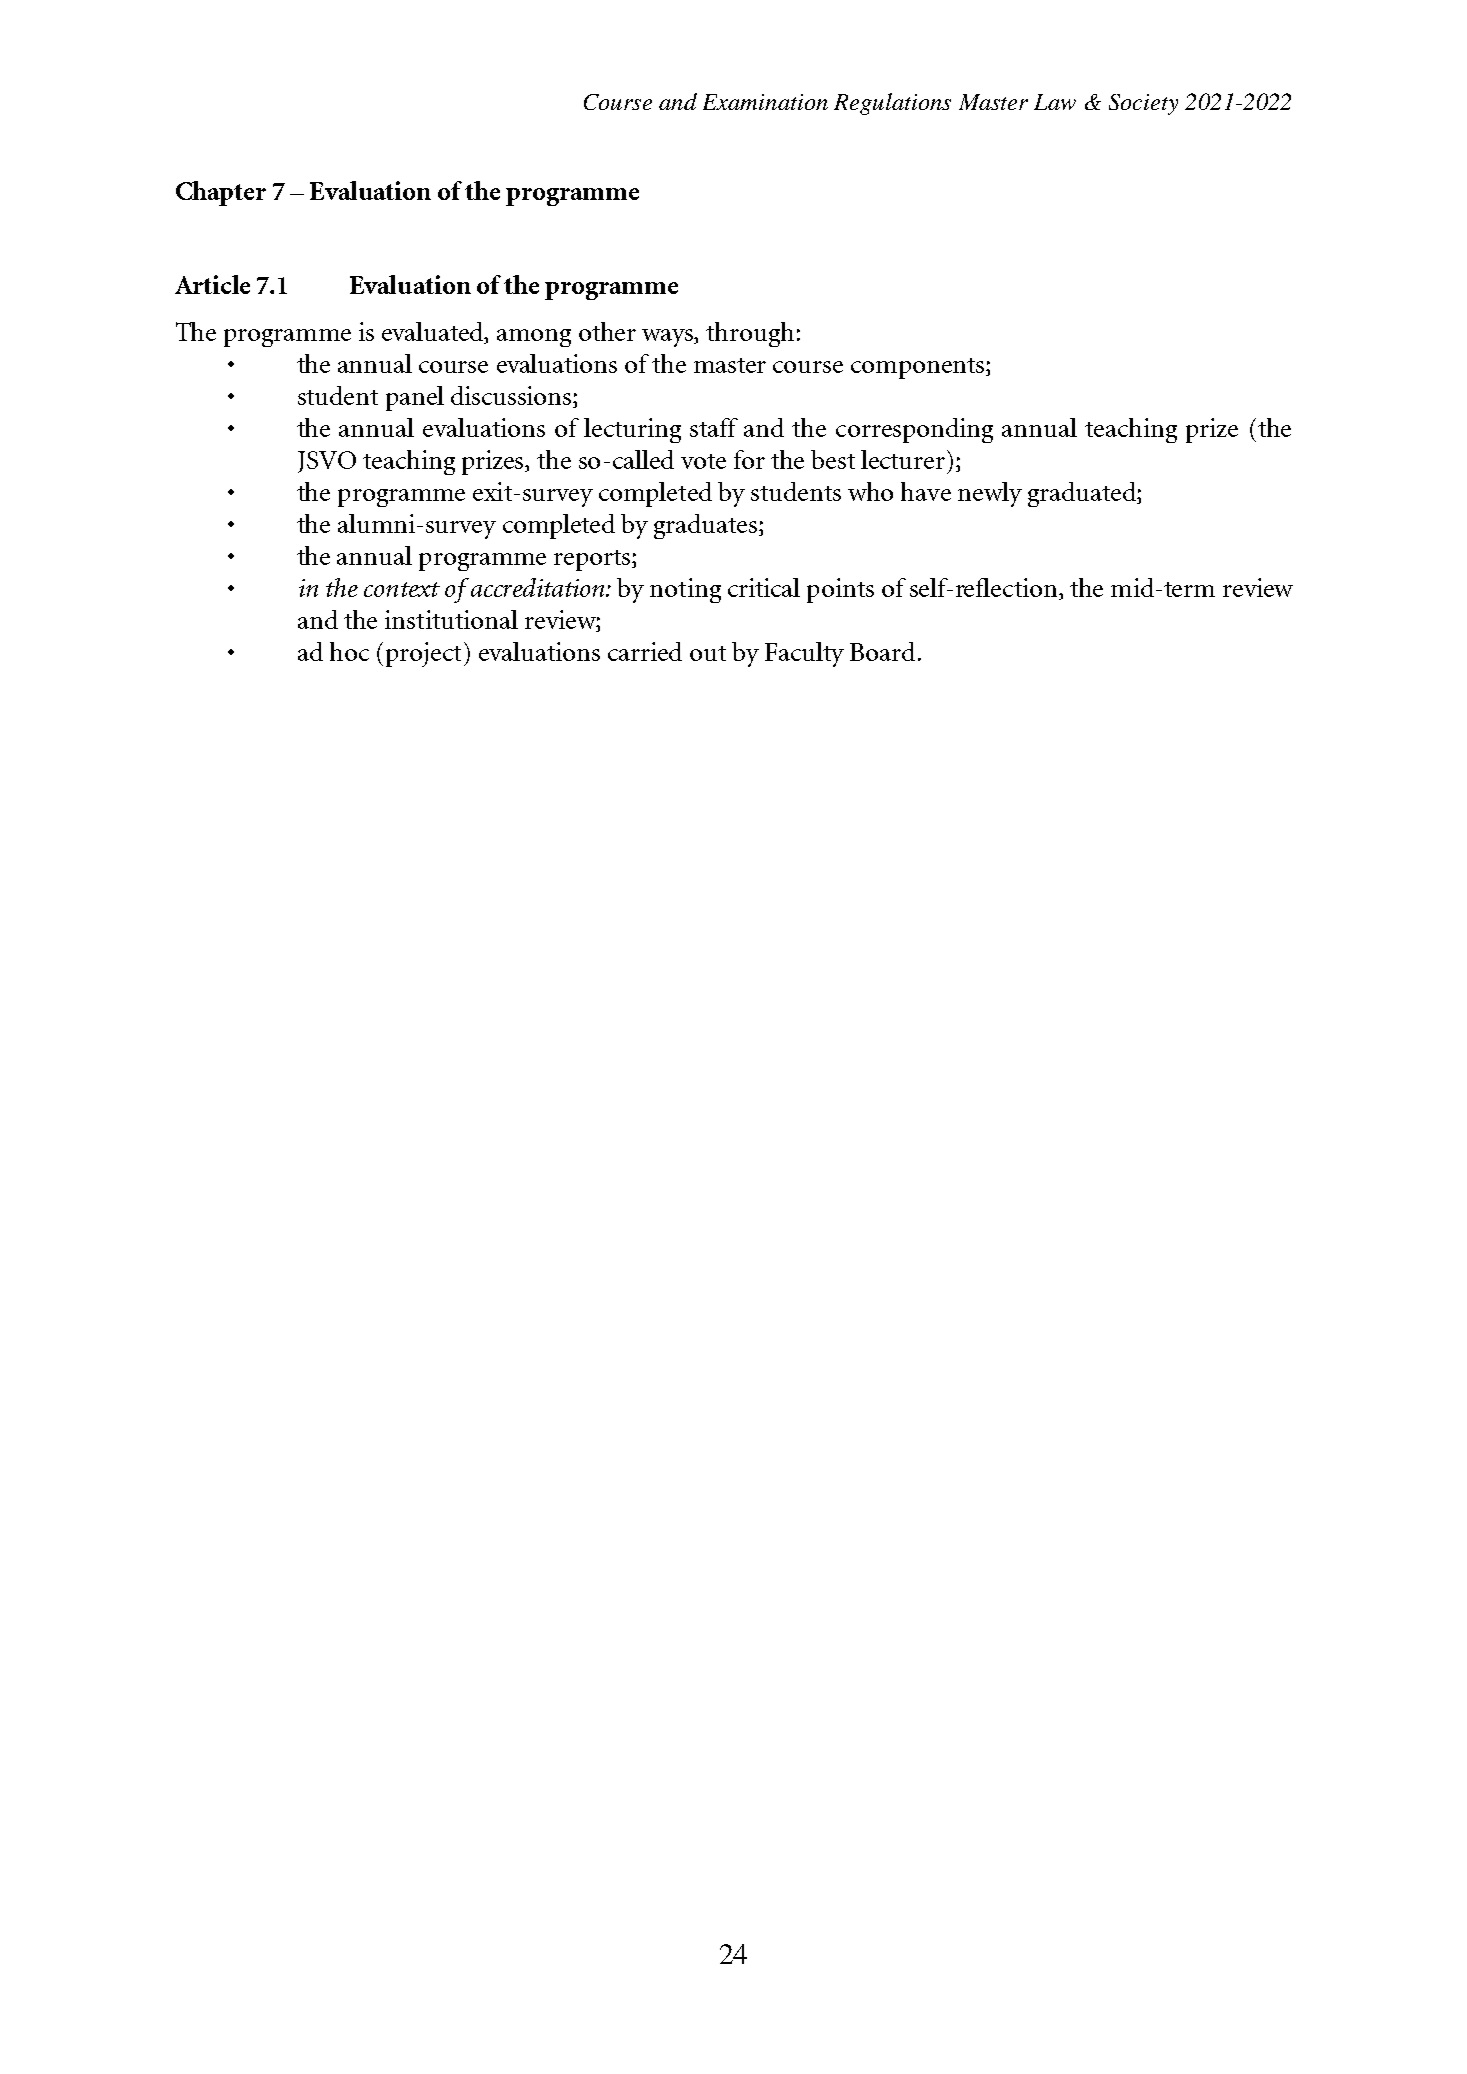 The width and height of the document is (1467, 2074). Describe the element at coordinates (212, 284) in the document. I see `Article` at that location.
